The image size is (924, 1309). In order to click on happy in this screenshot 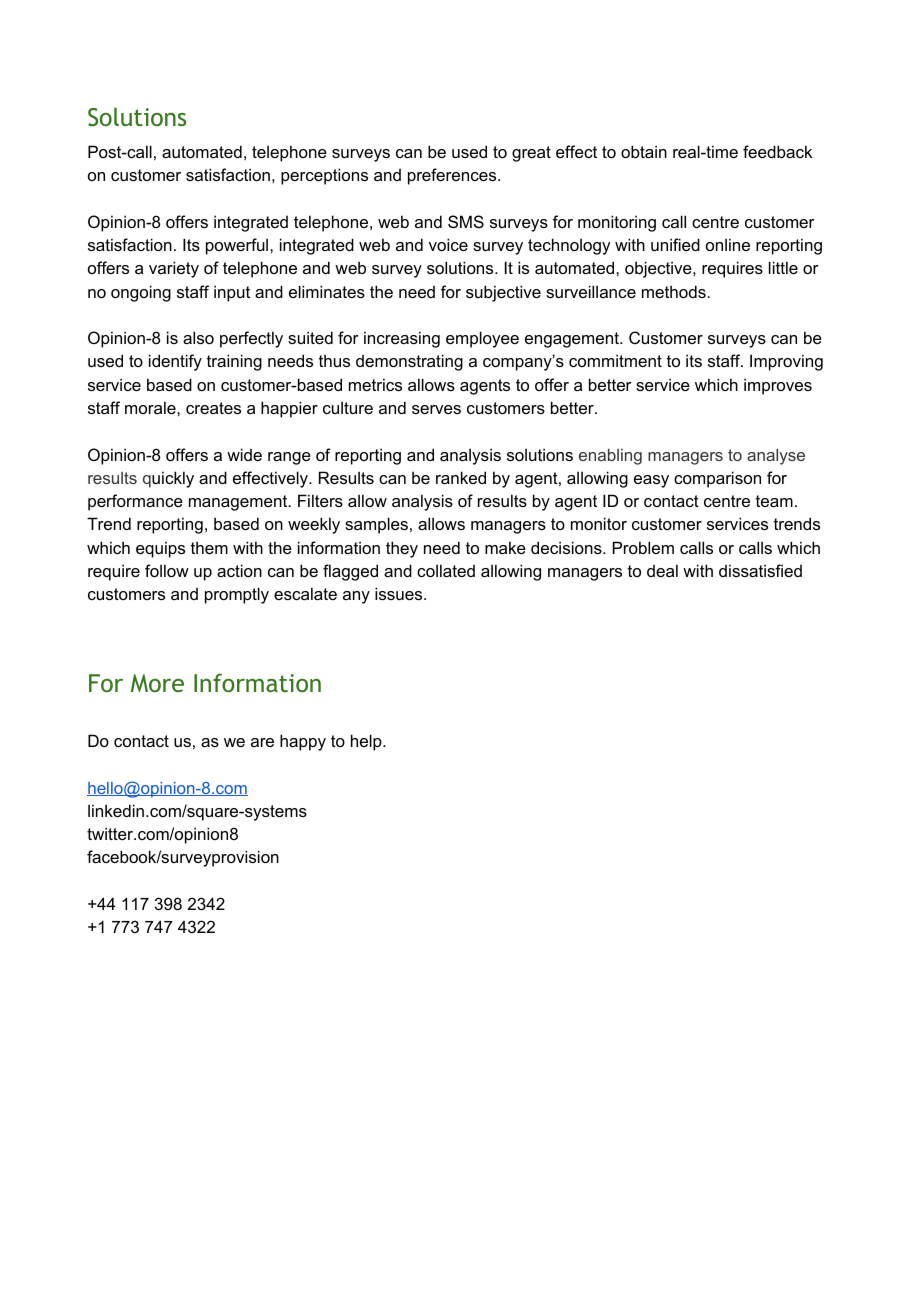, I will do `click(303, 742)`.
